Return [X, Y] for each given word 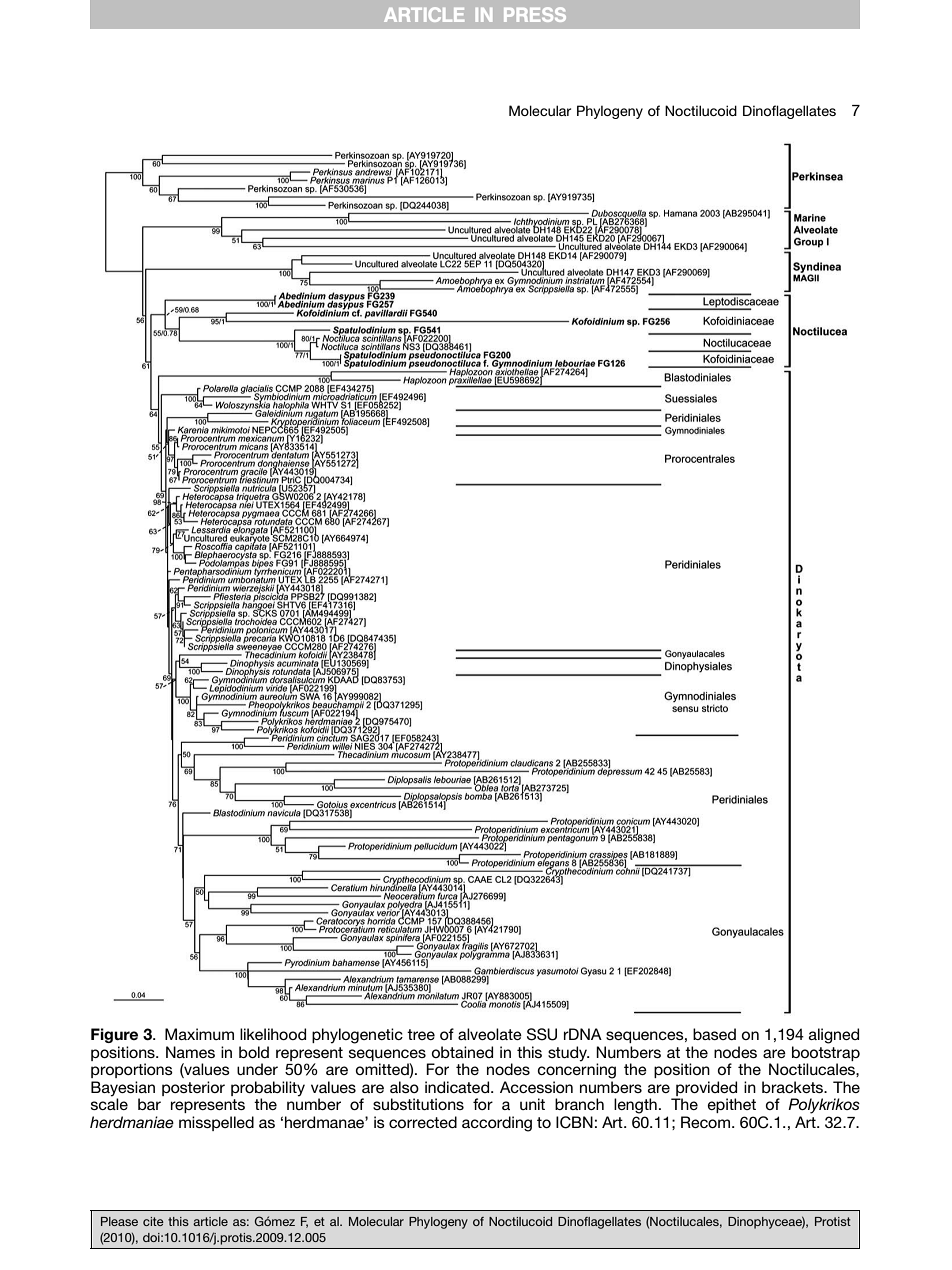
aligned [834, 1036]
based [714, 1034]
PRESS [535, 14]
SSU [542, 1034]
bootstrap [826, 1053]
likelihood [273, 1034]
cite [153, 1221]
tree [421, 1034]
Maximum [199, 1034]
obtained [462, 1052]
